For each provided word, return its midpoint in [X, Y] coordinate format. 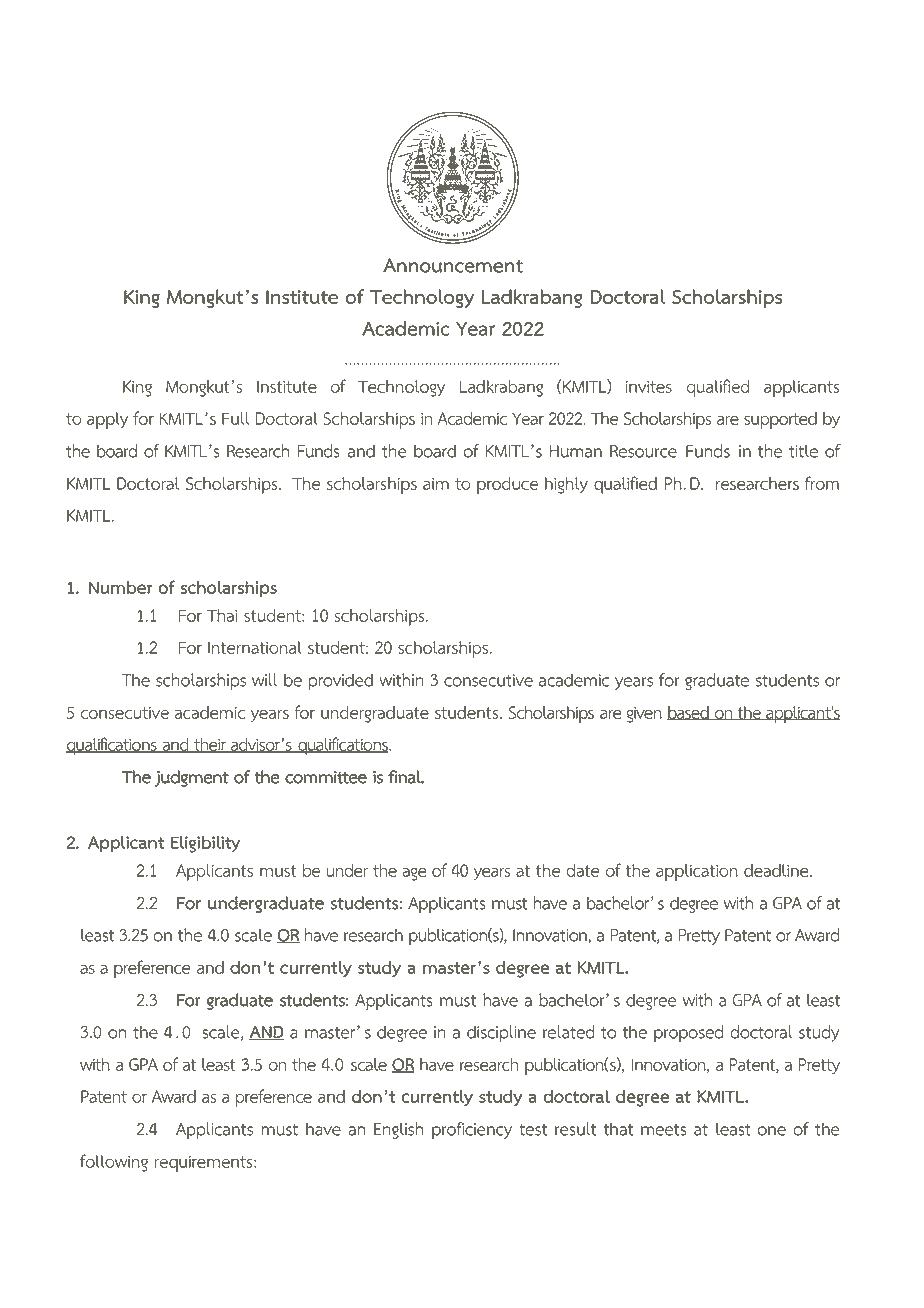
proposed [688, 1033]
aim [436, 484]
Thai [222, 615]
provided [340, 682]
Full [235, 418]
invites [649, 387]
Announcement [453, 265]
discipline [501, 1034]
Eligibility [205, 844]
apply [107, 420]
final [406, 777]
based [689, 713]
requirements [204, 1164]
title [803, 451]
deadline [777, 870]
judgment [192, 778]
